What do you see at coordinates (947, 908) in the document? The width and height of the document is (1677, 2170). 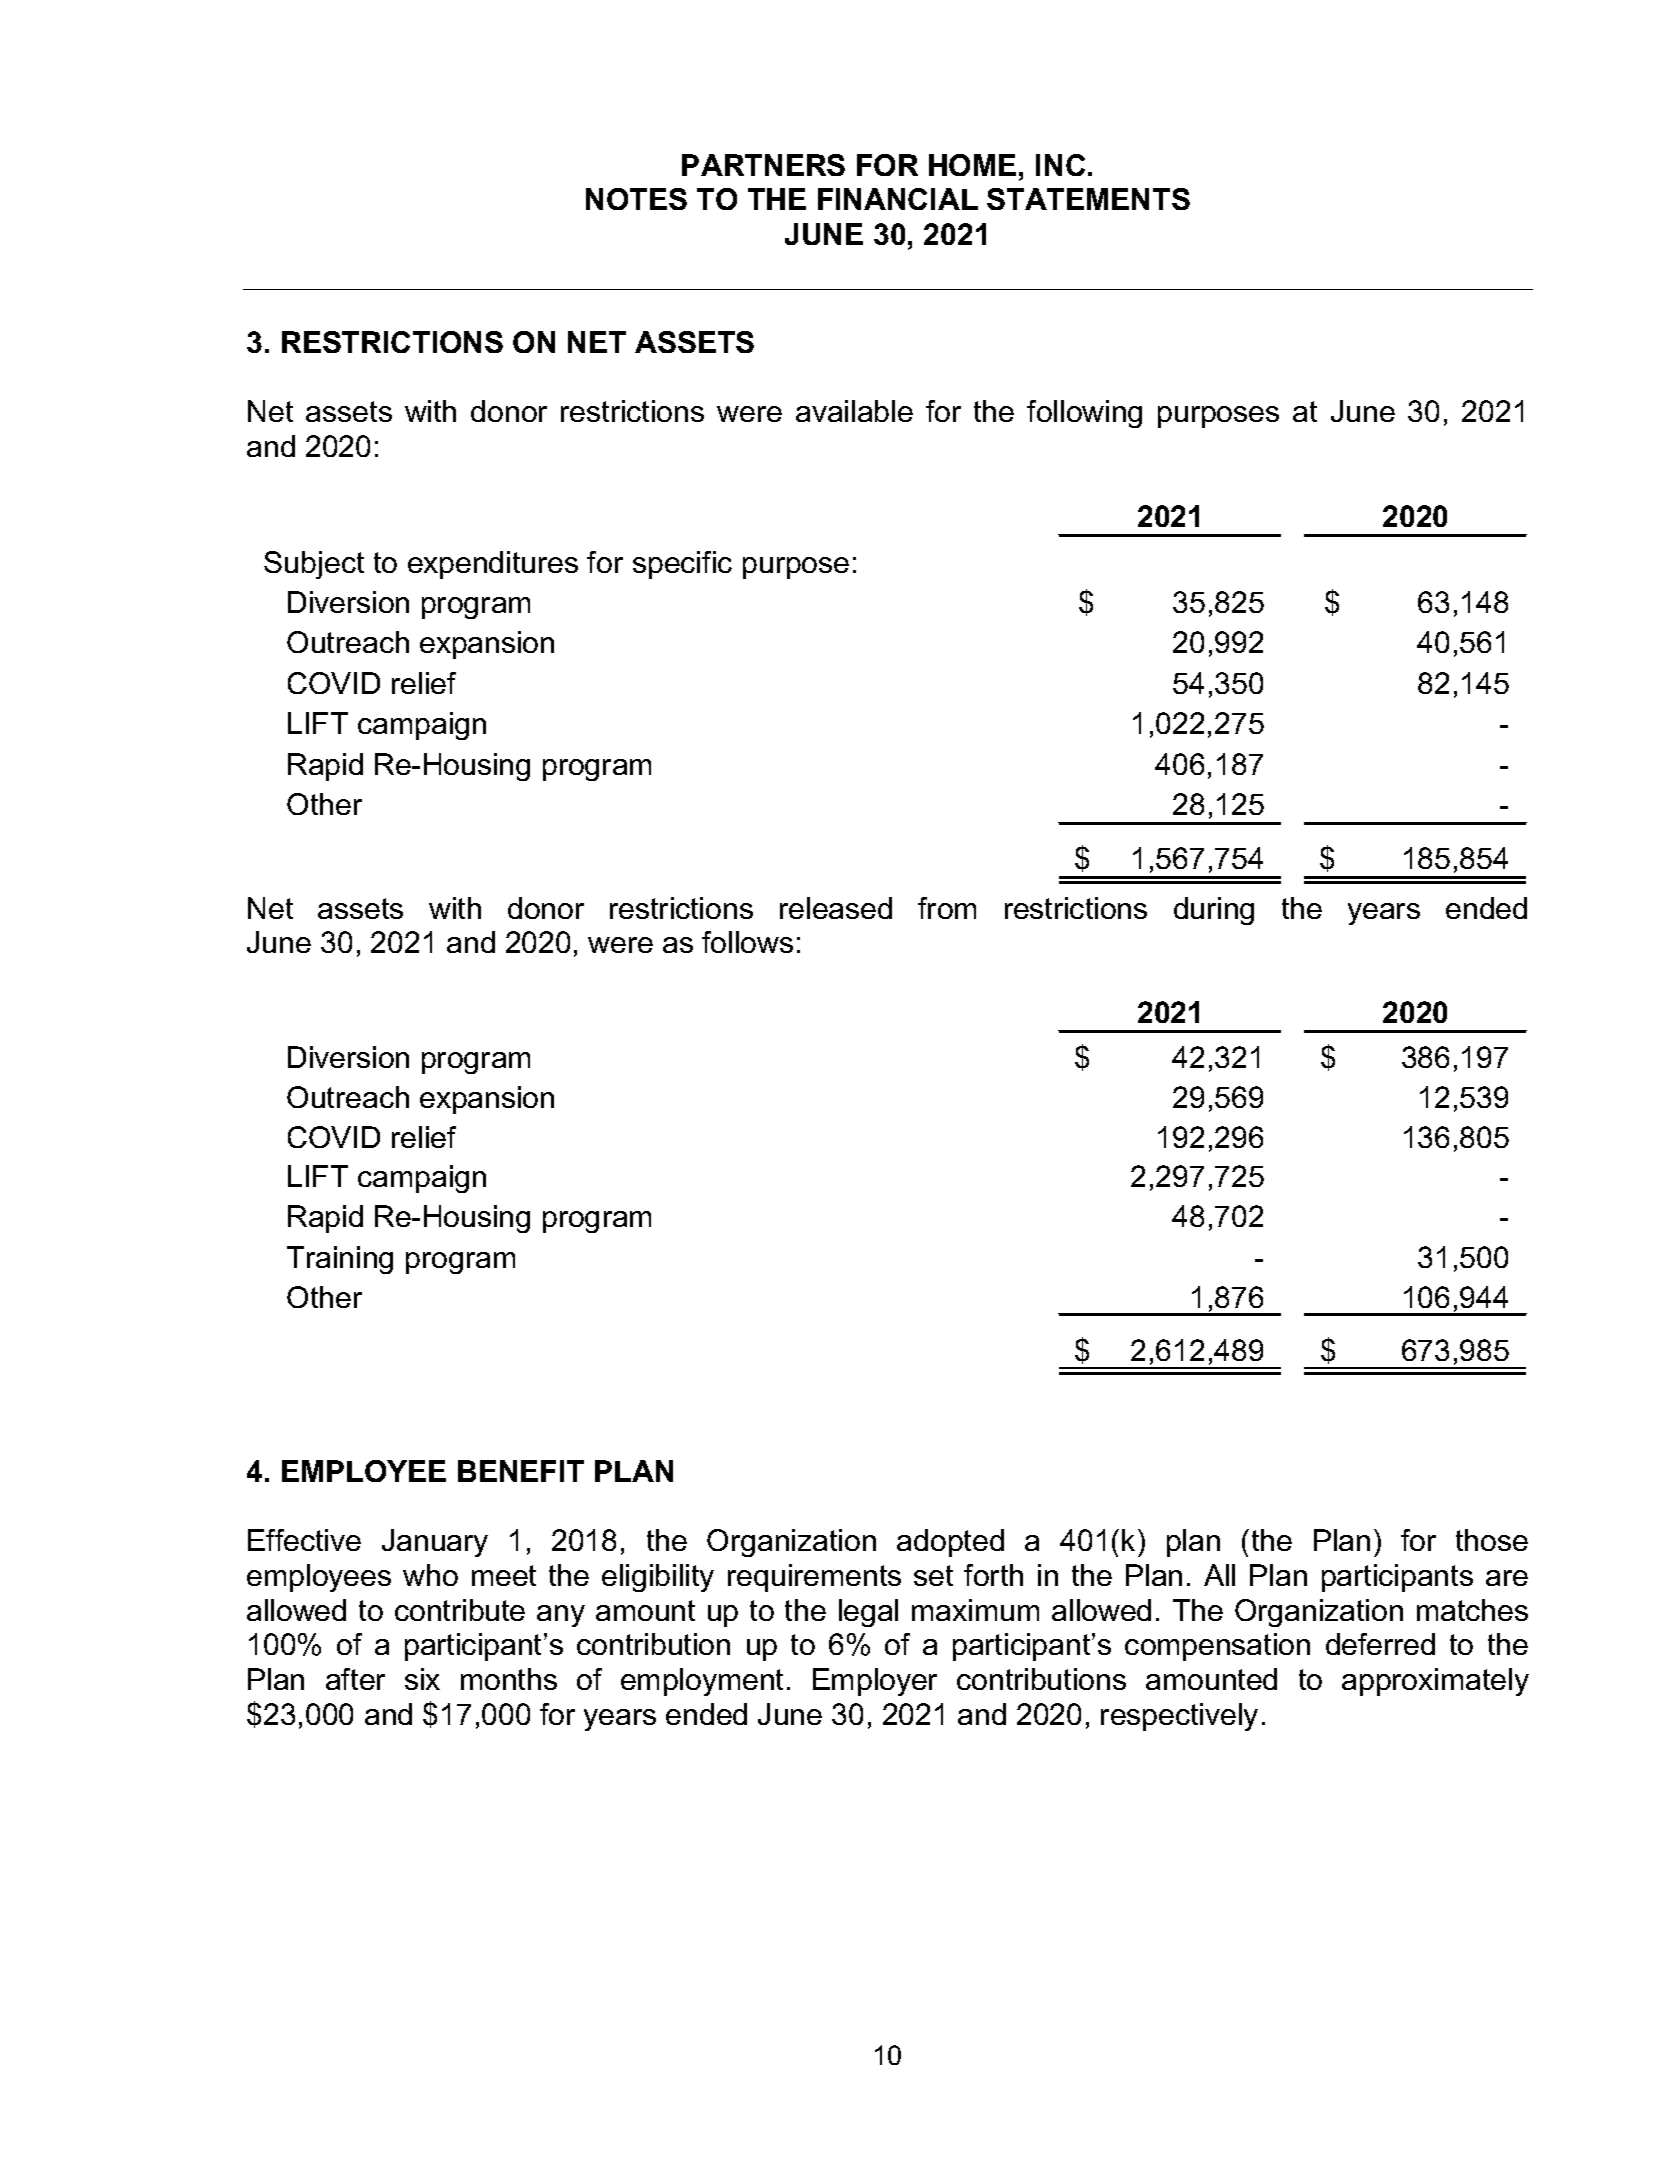 I see `from` at bounding box center [947, 908].
